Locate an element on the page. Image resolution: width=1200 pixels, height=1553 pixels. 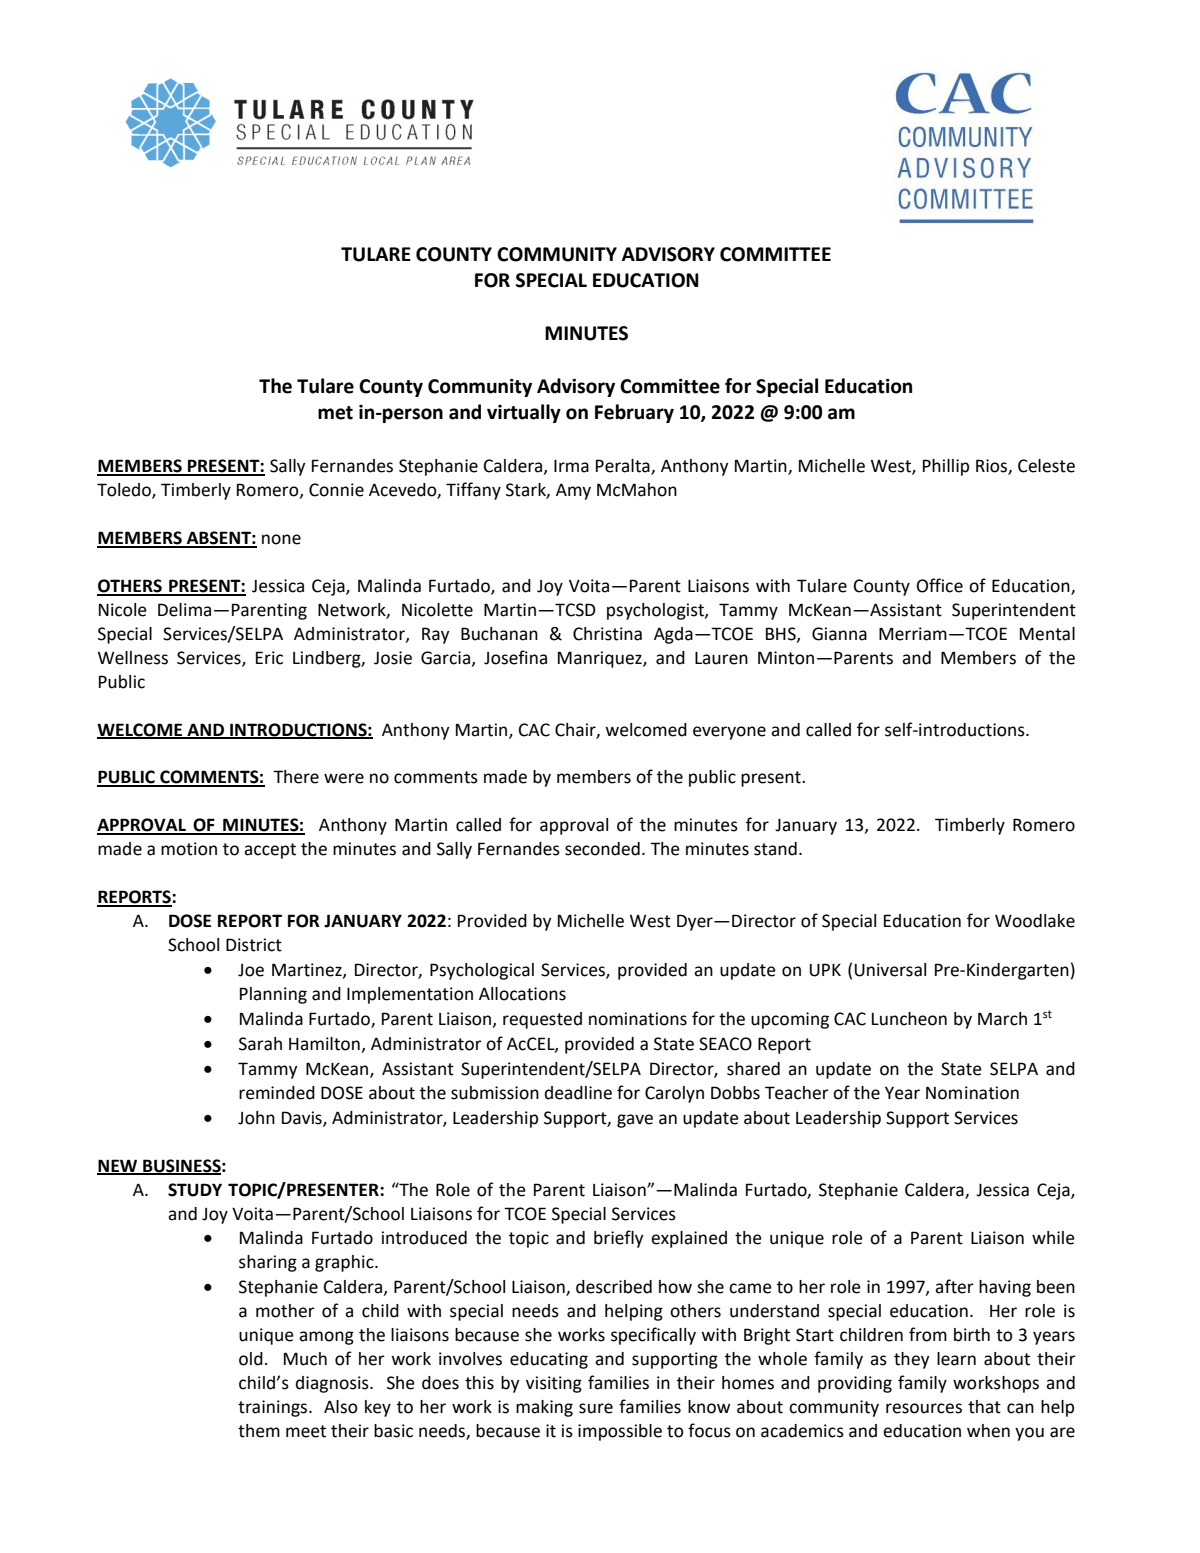
Psychological is located at coordinates (482, 971).
